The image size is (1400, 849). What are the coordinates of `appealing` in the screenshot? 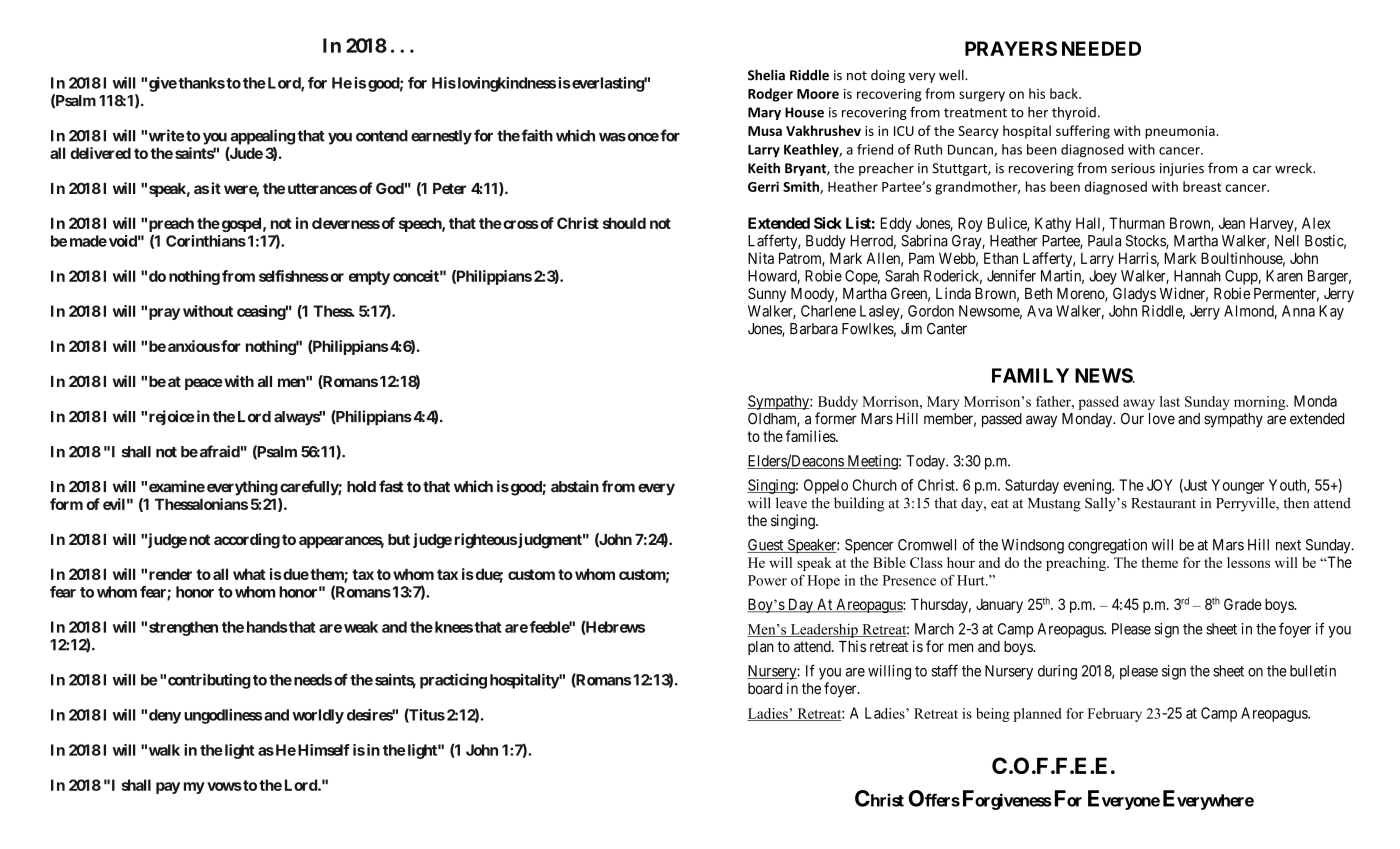 It's located at (263, 137).
